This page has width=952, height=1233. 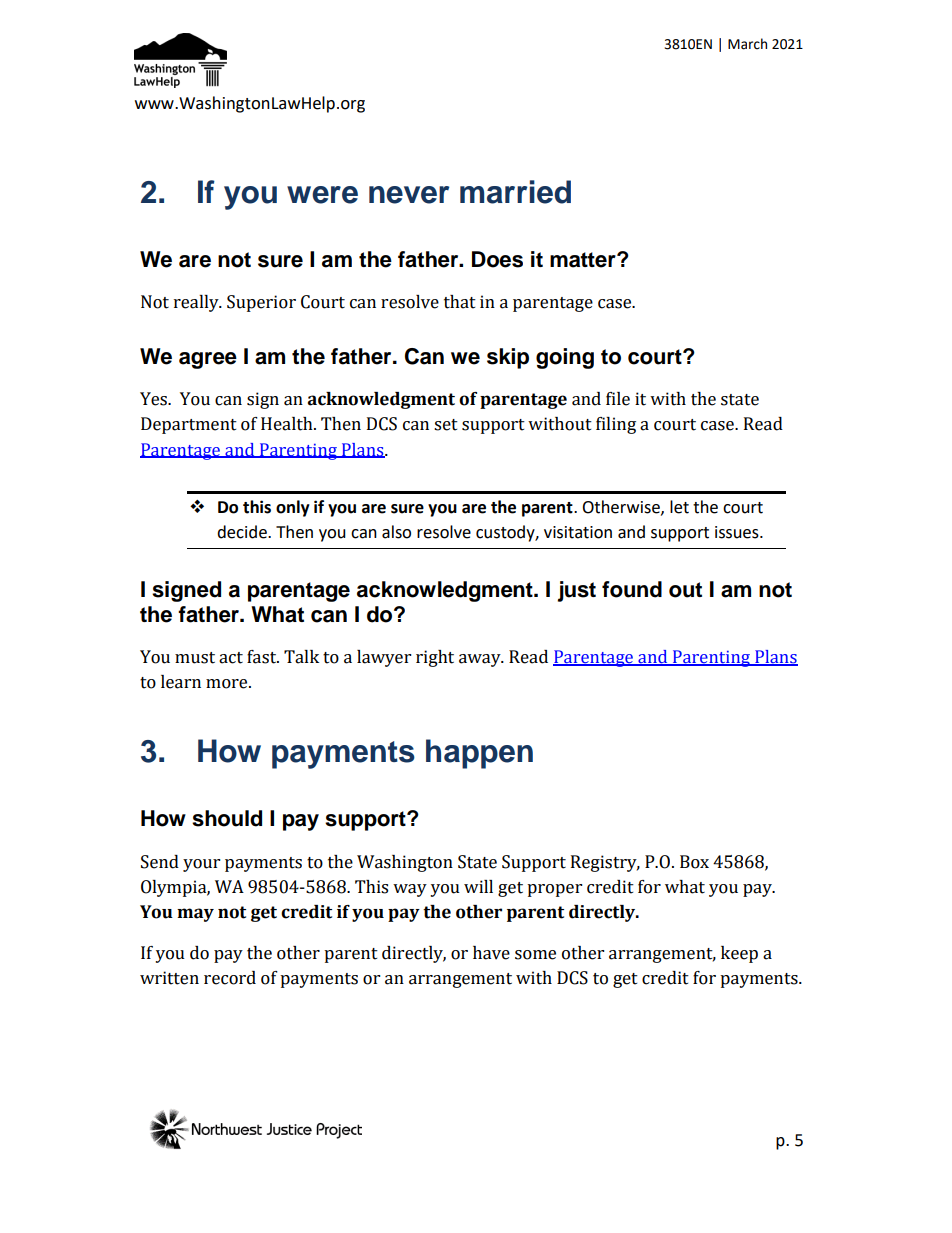 What do you see at coordinates (230, 978) in the page?
I see `record` at bounding box center [230, 978].
